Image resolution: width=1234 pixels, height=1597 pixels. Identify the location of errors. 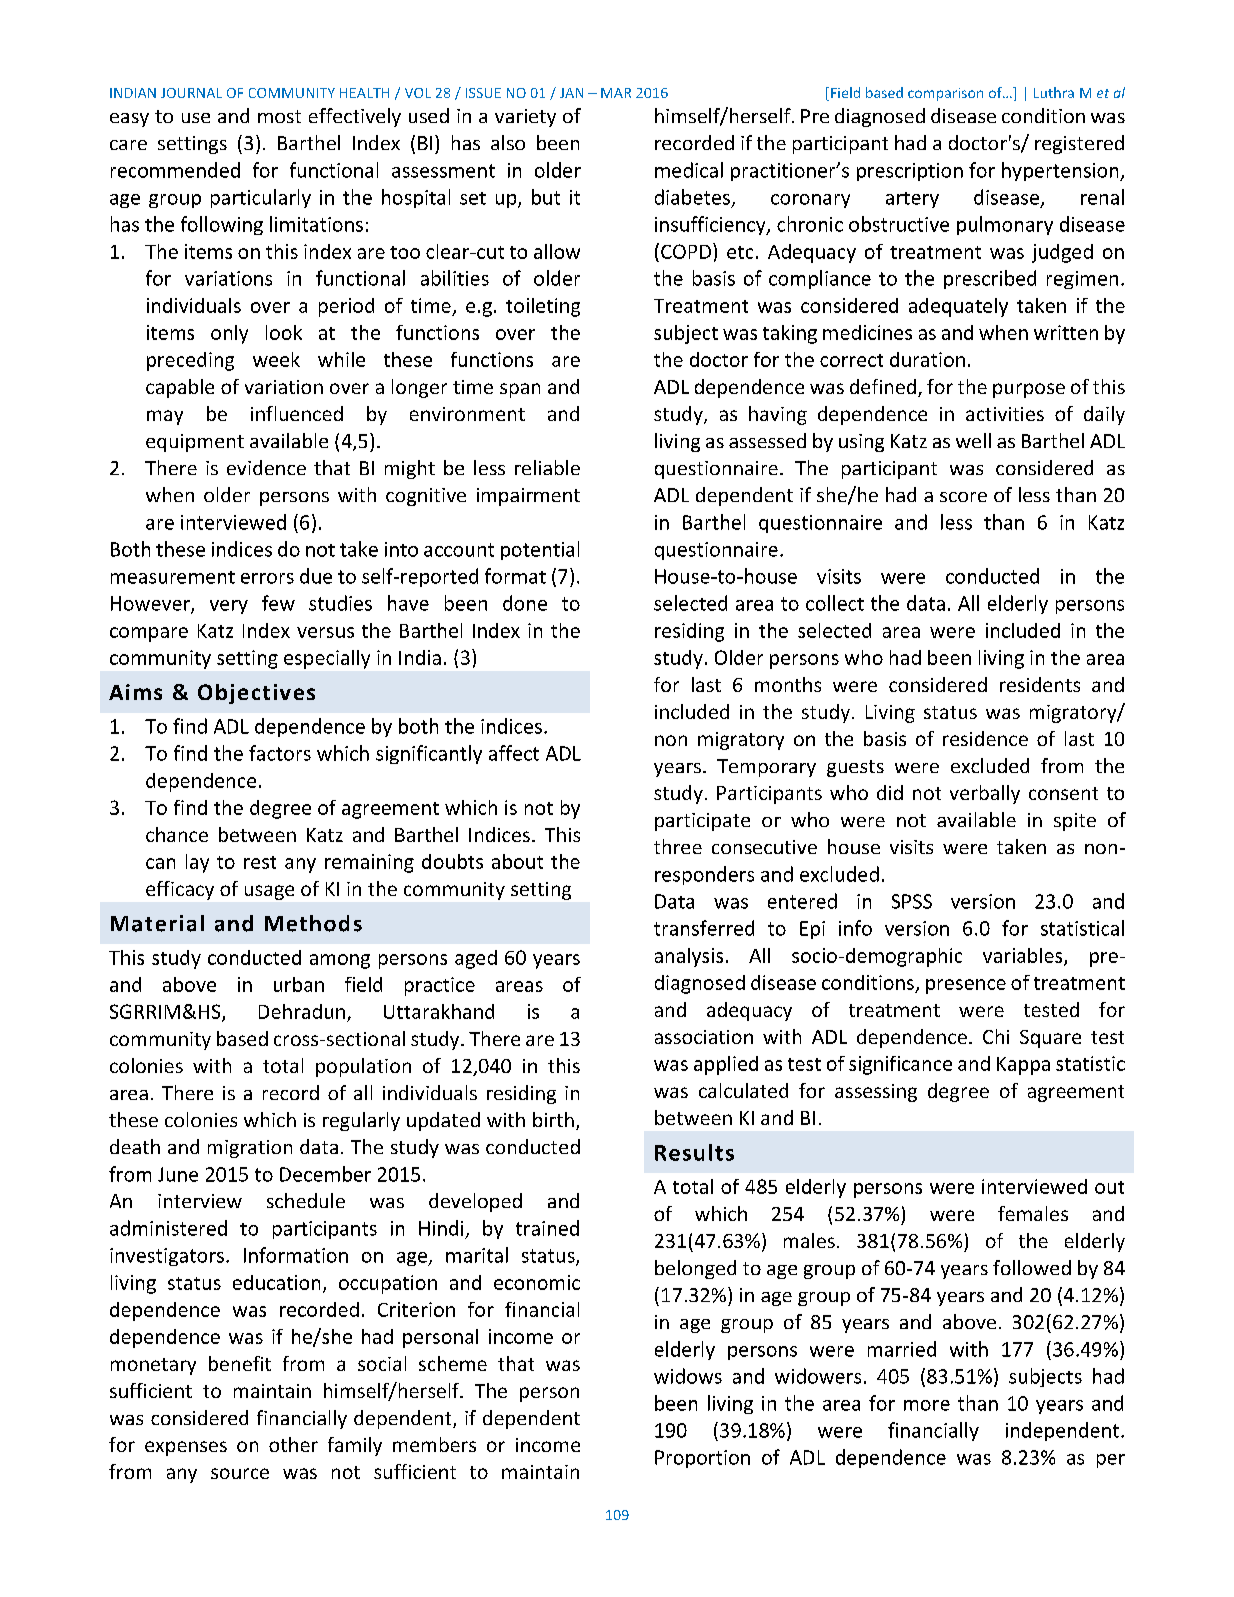
(267, 578).
